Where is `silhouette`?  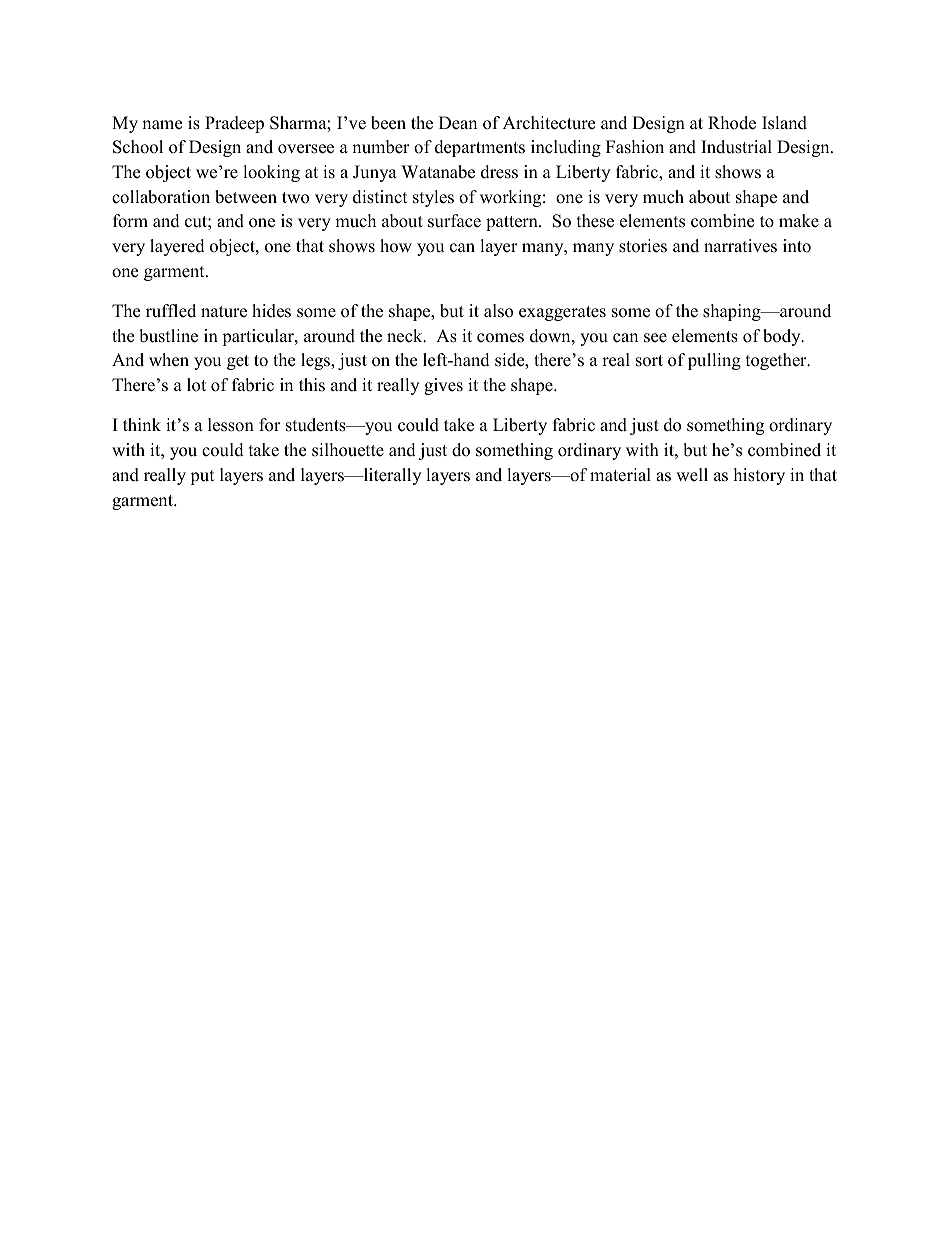
silhouette is located at coordinates (348, 450).
